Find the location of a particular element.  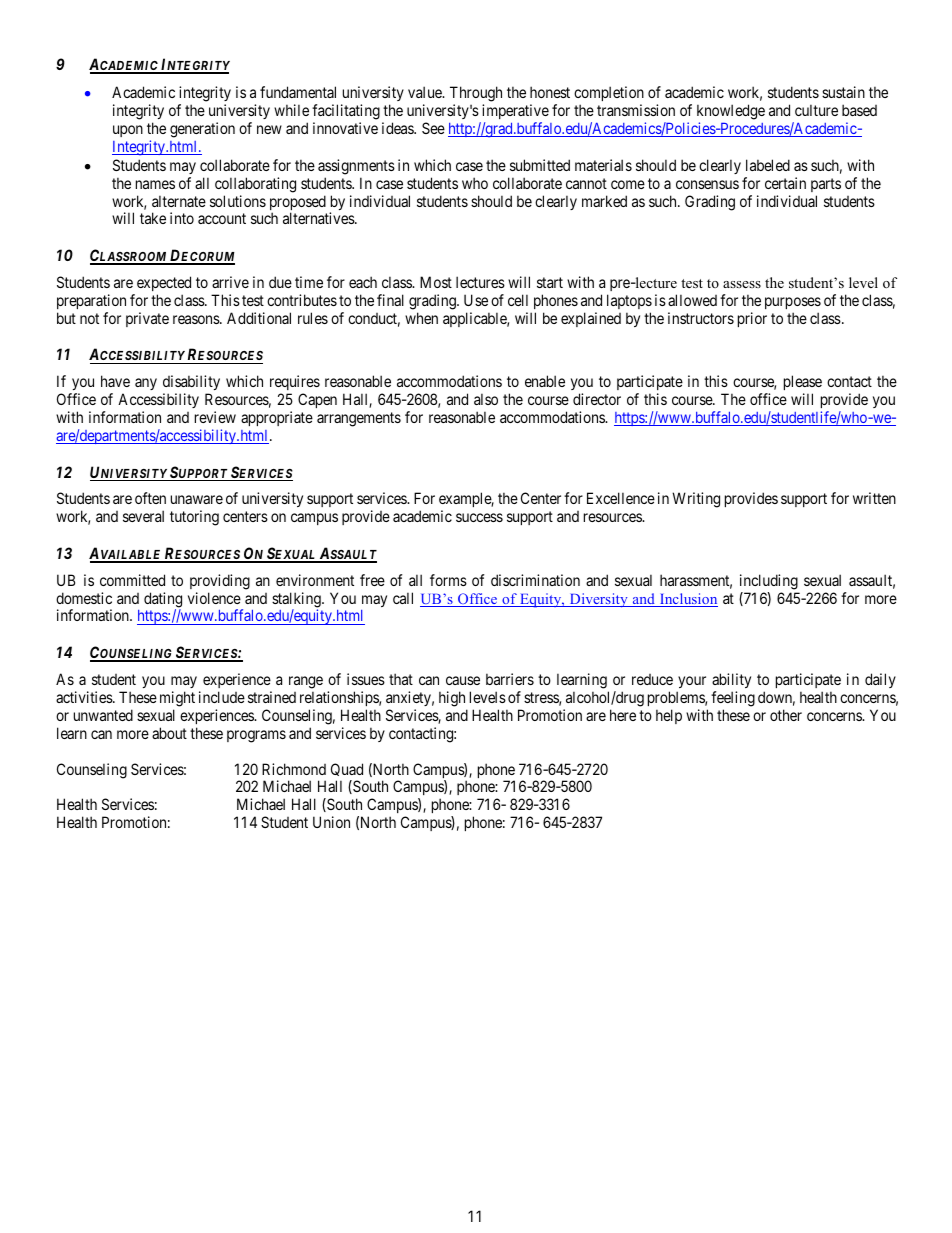

also is located at coordinates (486, 399).
